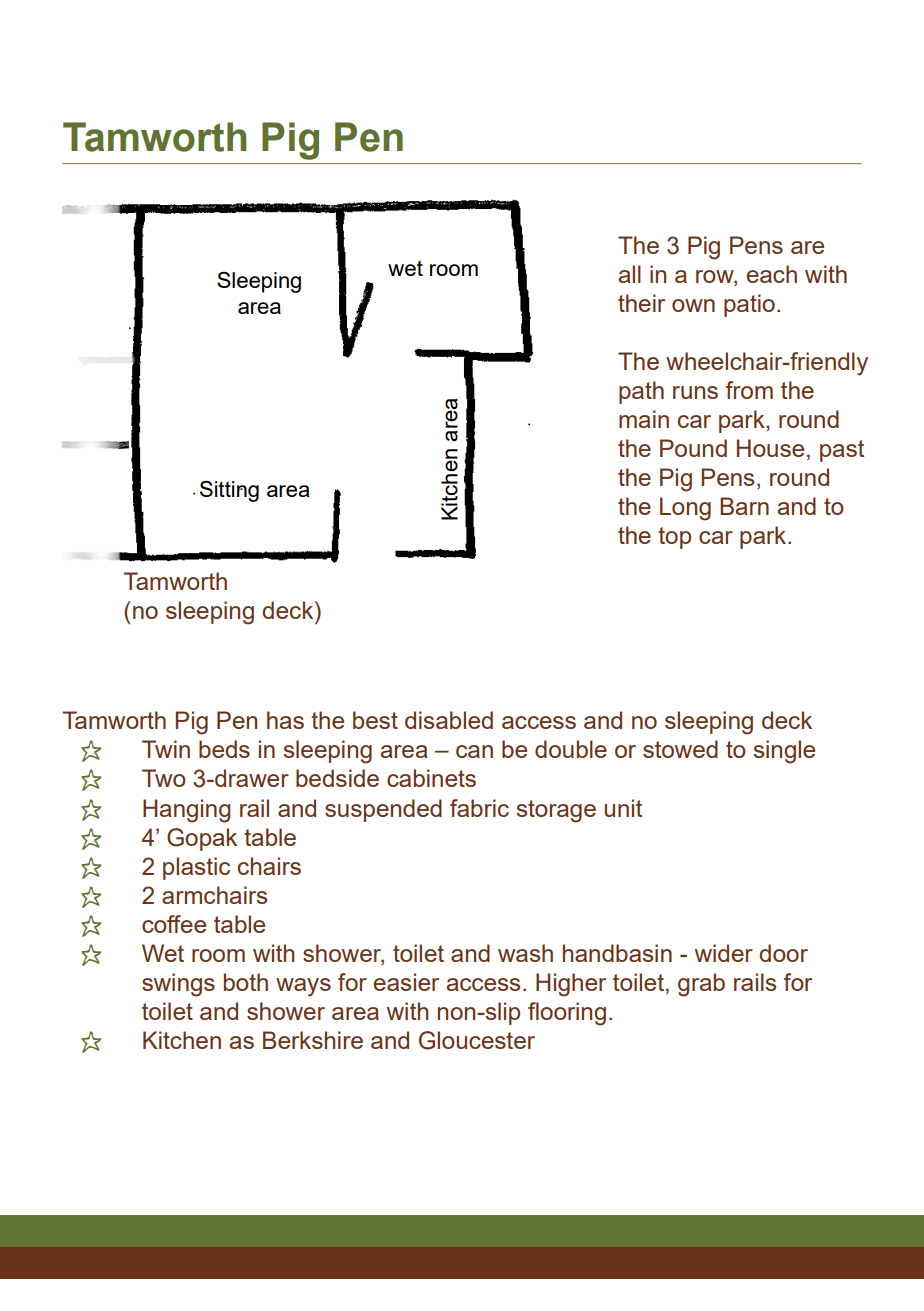 This page has height=1311, width=924. I want to click on single, so click(784, 752).
